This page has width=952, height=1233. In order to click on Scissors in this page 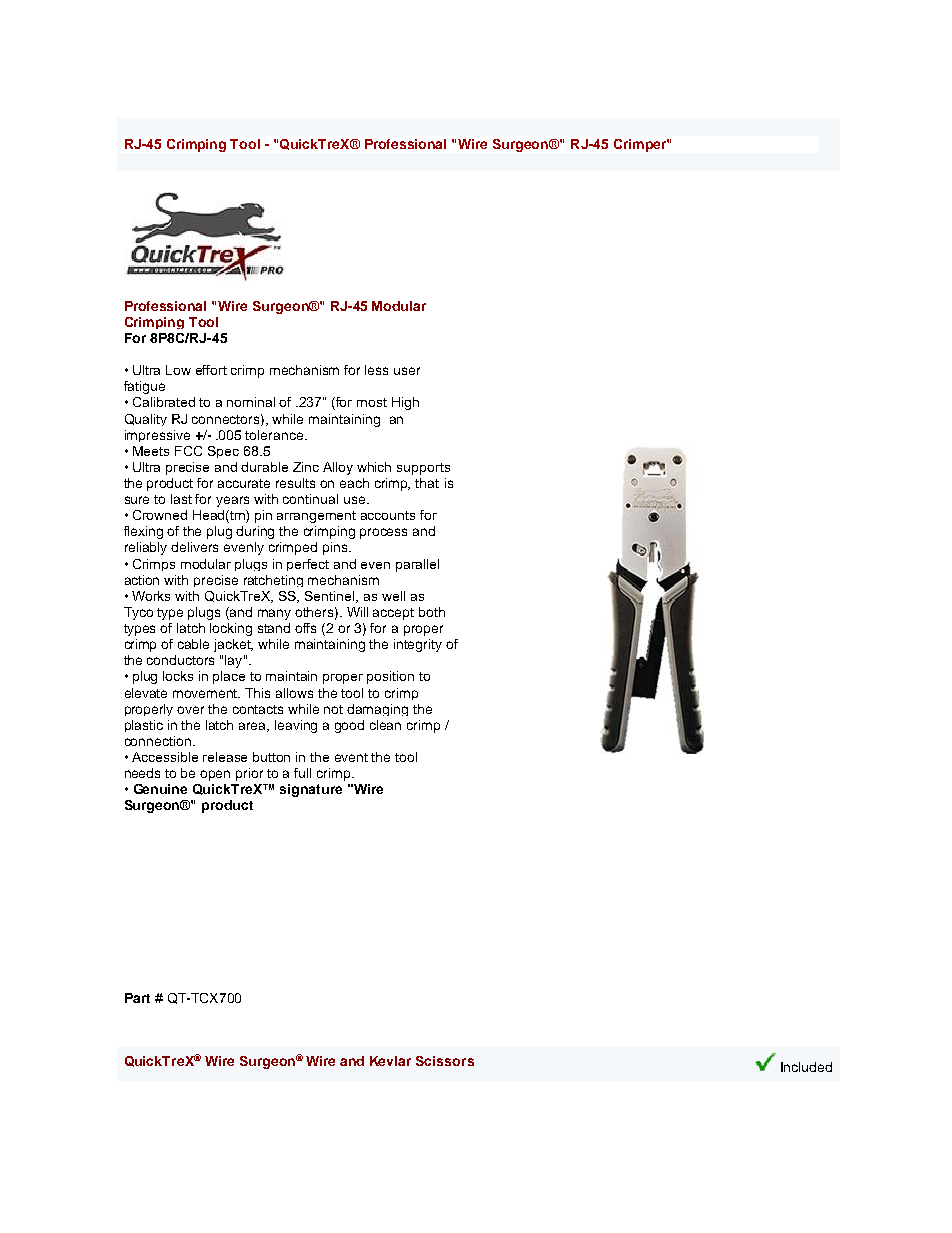, I will do `click(445, 1061)`.
